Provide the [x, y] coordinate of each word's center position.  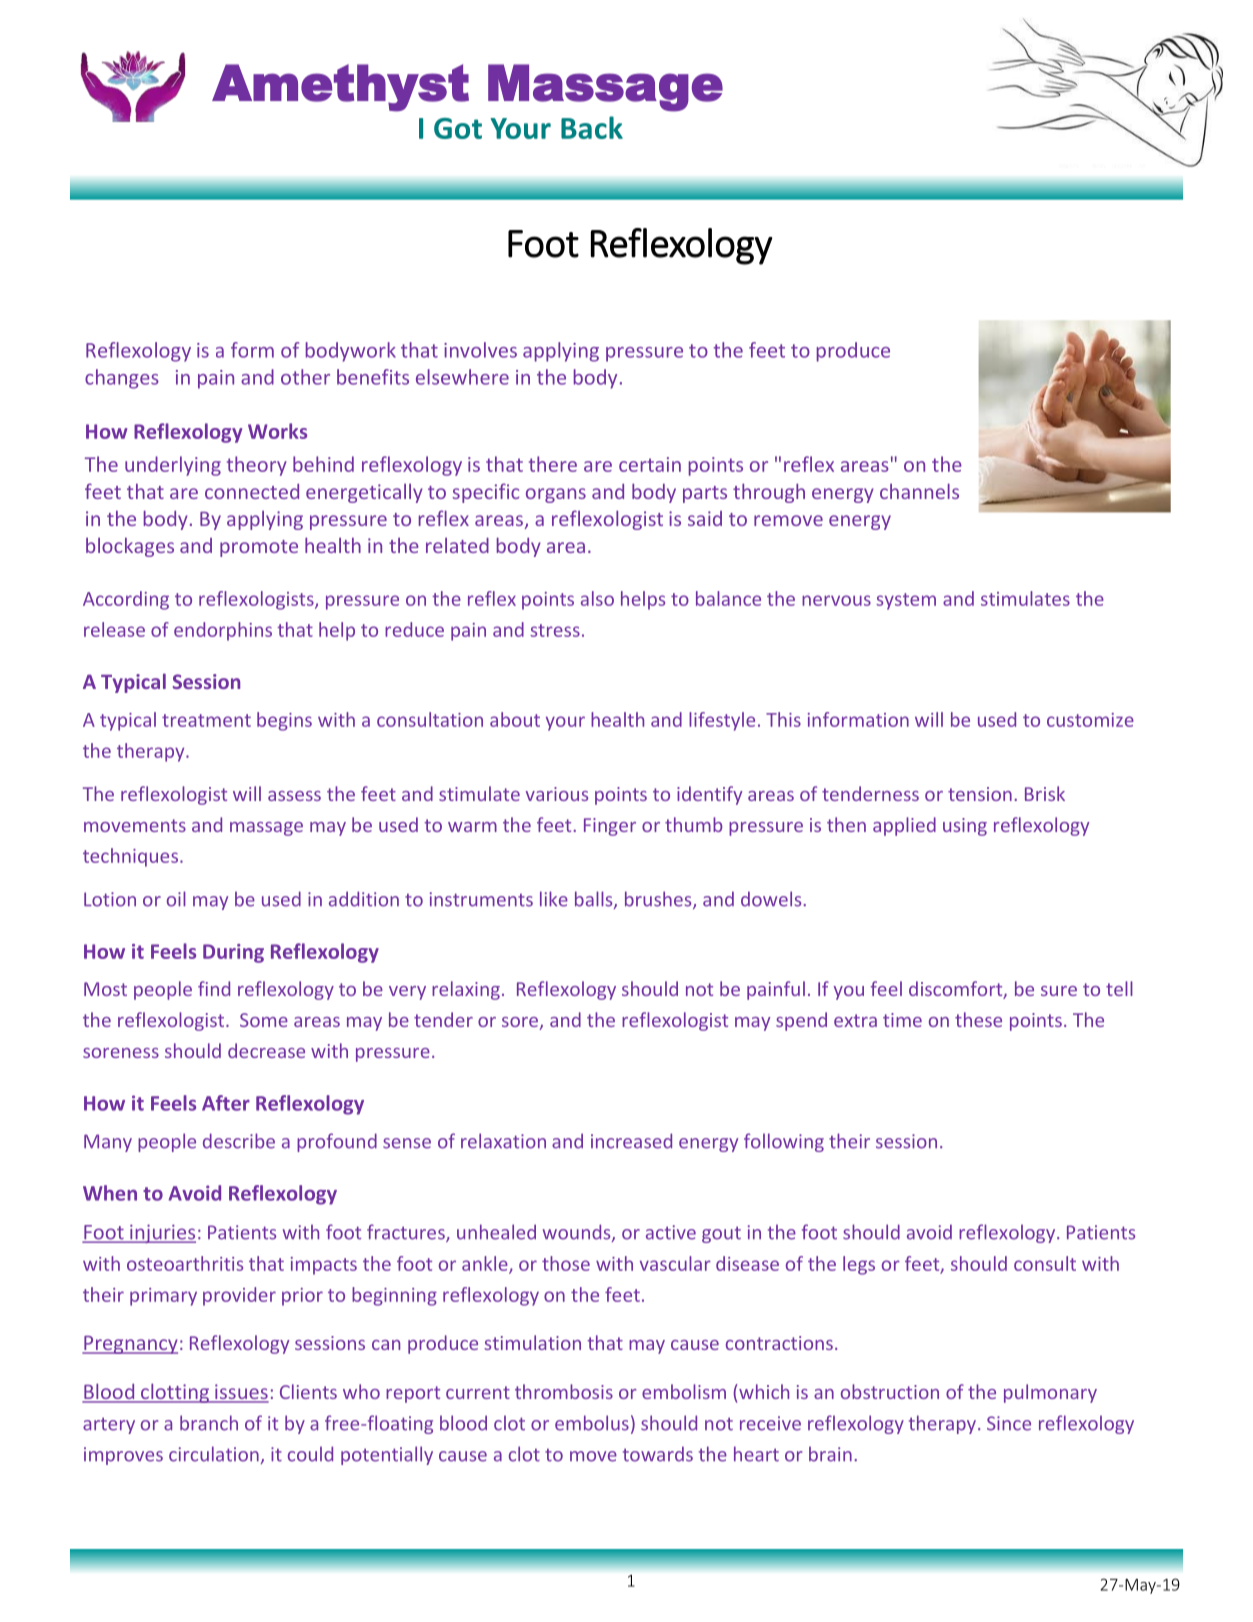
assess [294, 796]
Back [592, 127]
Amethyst [340, 88]
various [557, 794]
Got [458, 128]
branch [209, 1423]
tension [980, 794]
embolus [592, 1423]
